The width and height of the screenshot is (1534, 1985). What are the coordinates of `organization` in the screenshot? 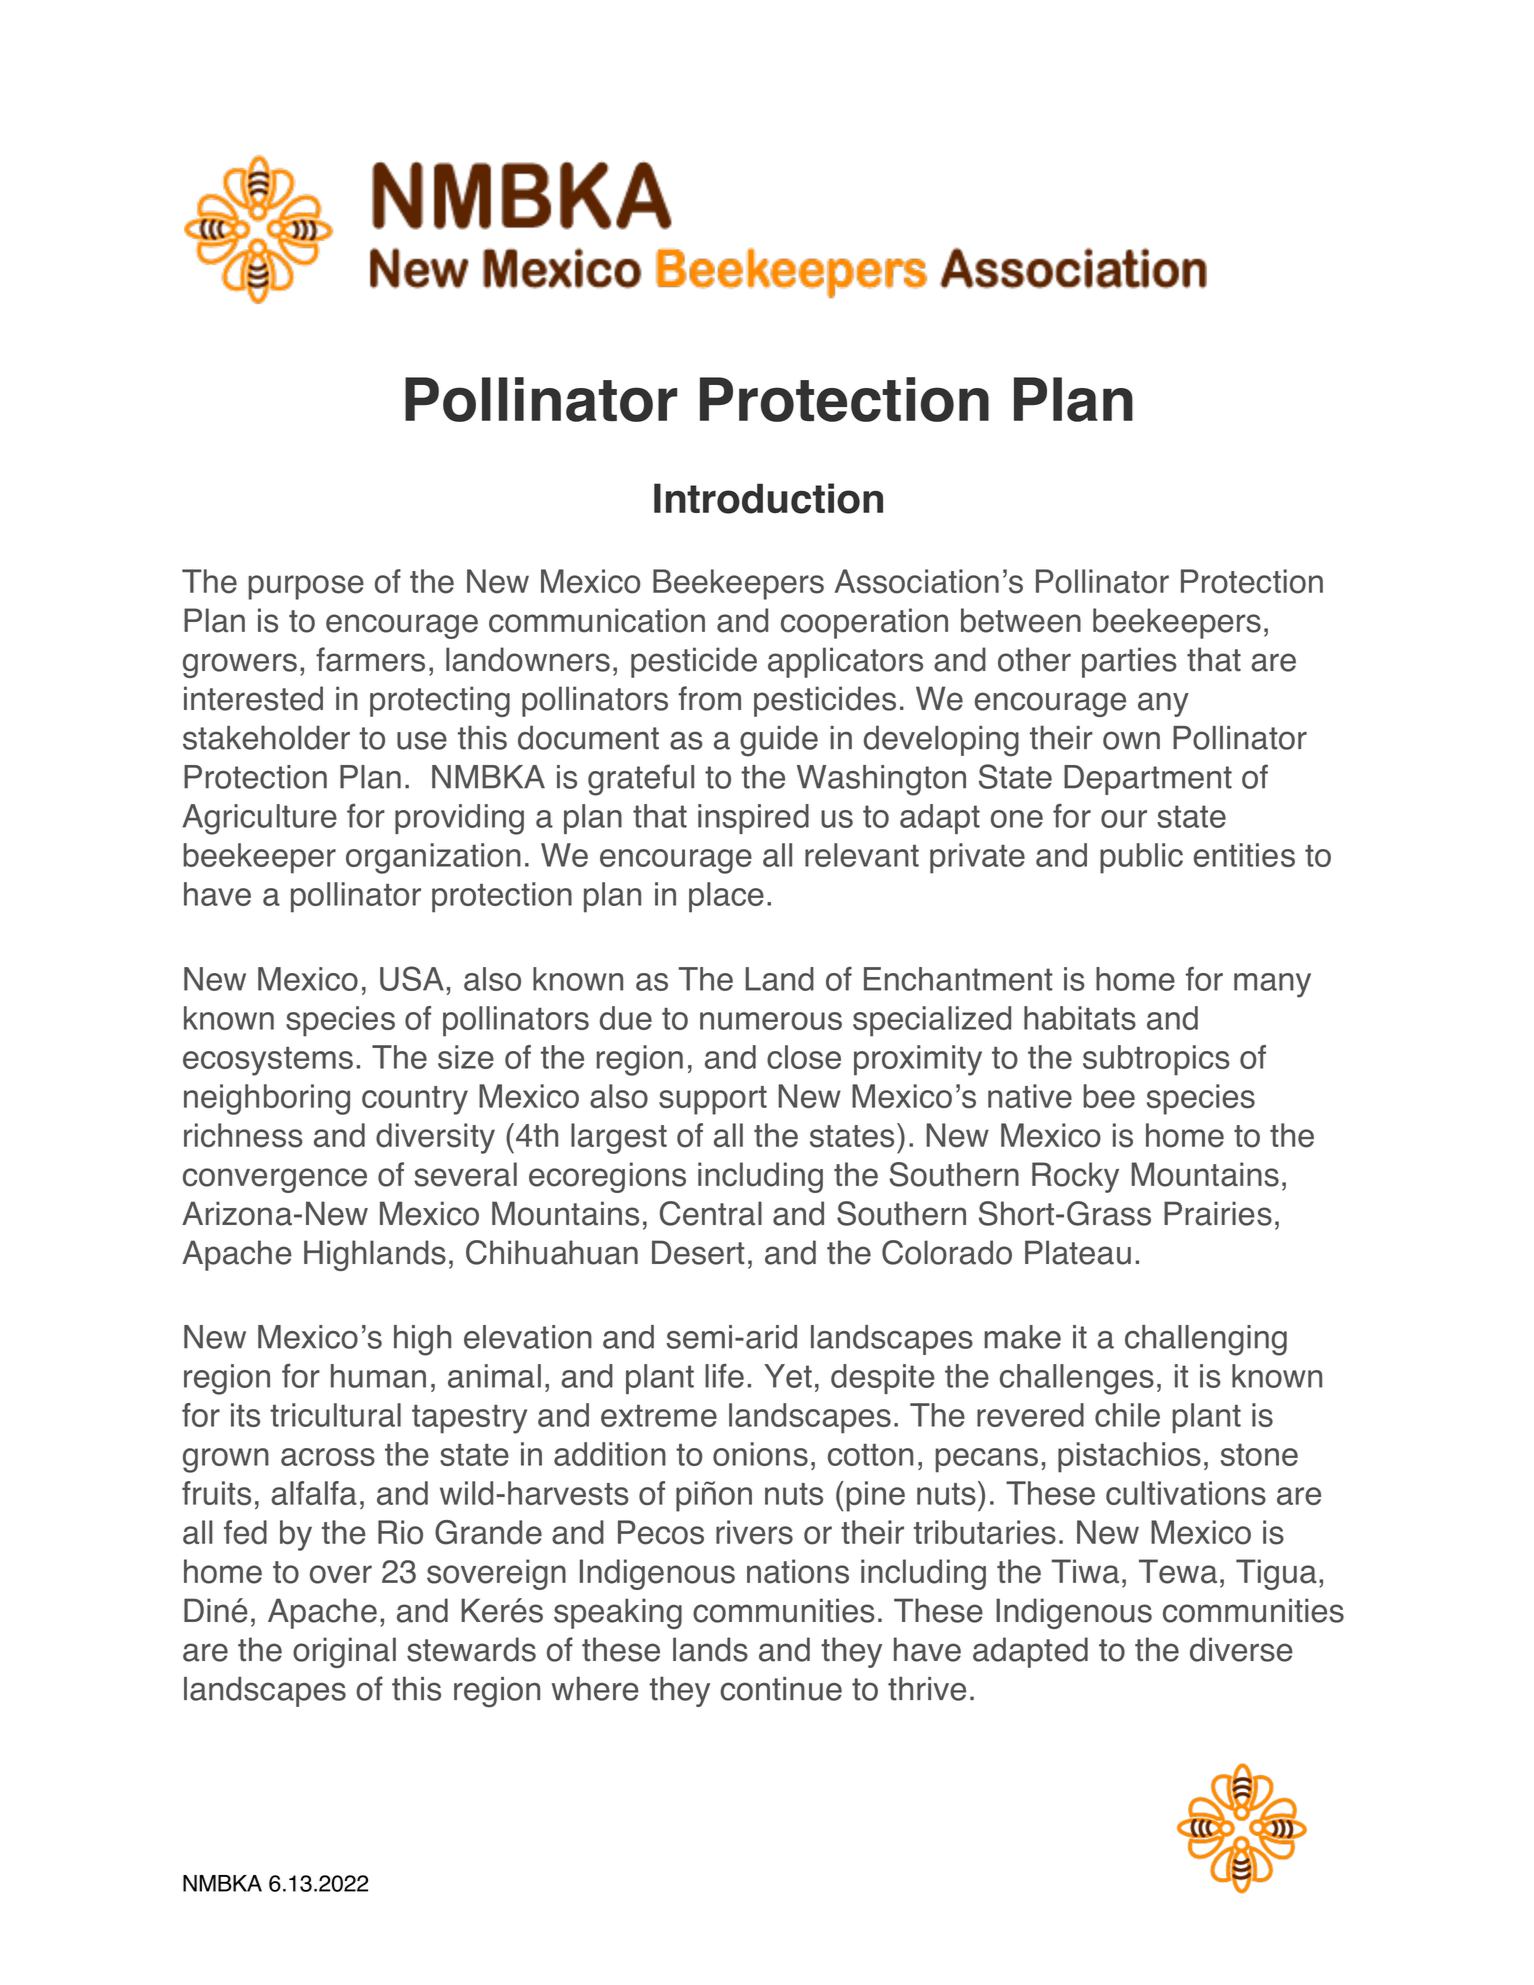 It's located at (433, 858).
